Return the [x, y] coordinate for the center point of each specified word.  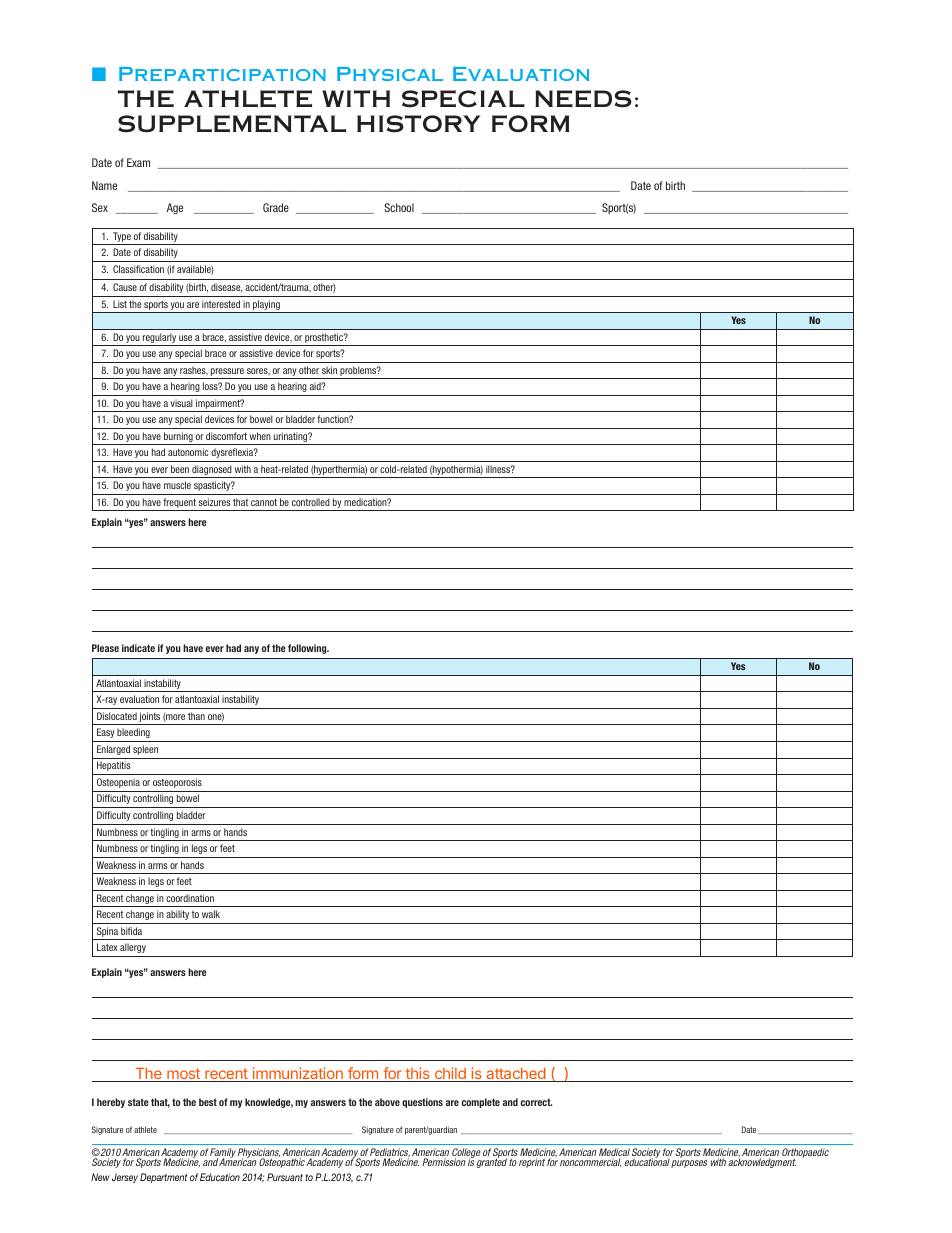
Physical [390, 74]
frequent [180, 504]
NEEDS [583, 99]
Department [163, 1178]
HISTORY [419, 124]
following [308, 649]
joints [150, 718]
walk [211, 914]
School [399, 207]
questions [422, 1103]
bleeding [133, 733]
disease [227, 288]
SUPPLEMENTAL [232, 124]
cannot [264, 502]
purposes [689, 1164]
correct [536, 1102]
